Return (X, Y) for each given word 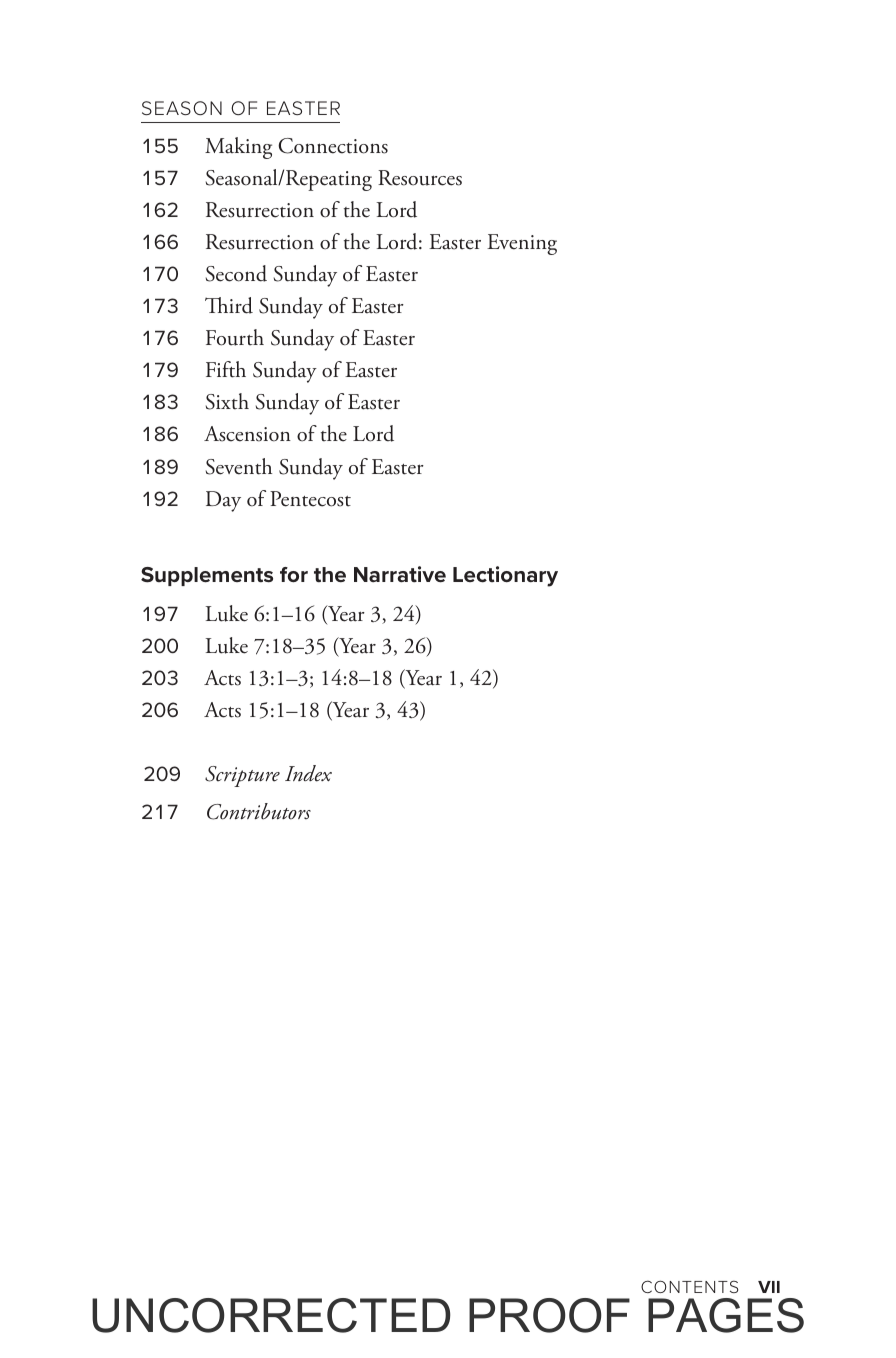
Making (238, 148)
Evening (522, 244)
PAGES (726, 1315)
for (294, 574)
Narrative (400, 574)
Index (308, 773)
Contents (689, 1286)
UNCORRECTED (271, 1315)
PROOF (549, 1315)
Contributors (259, 811)
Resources (420, 178)
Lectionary (505, 576)
